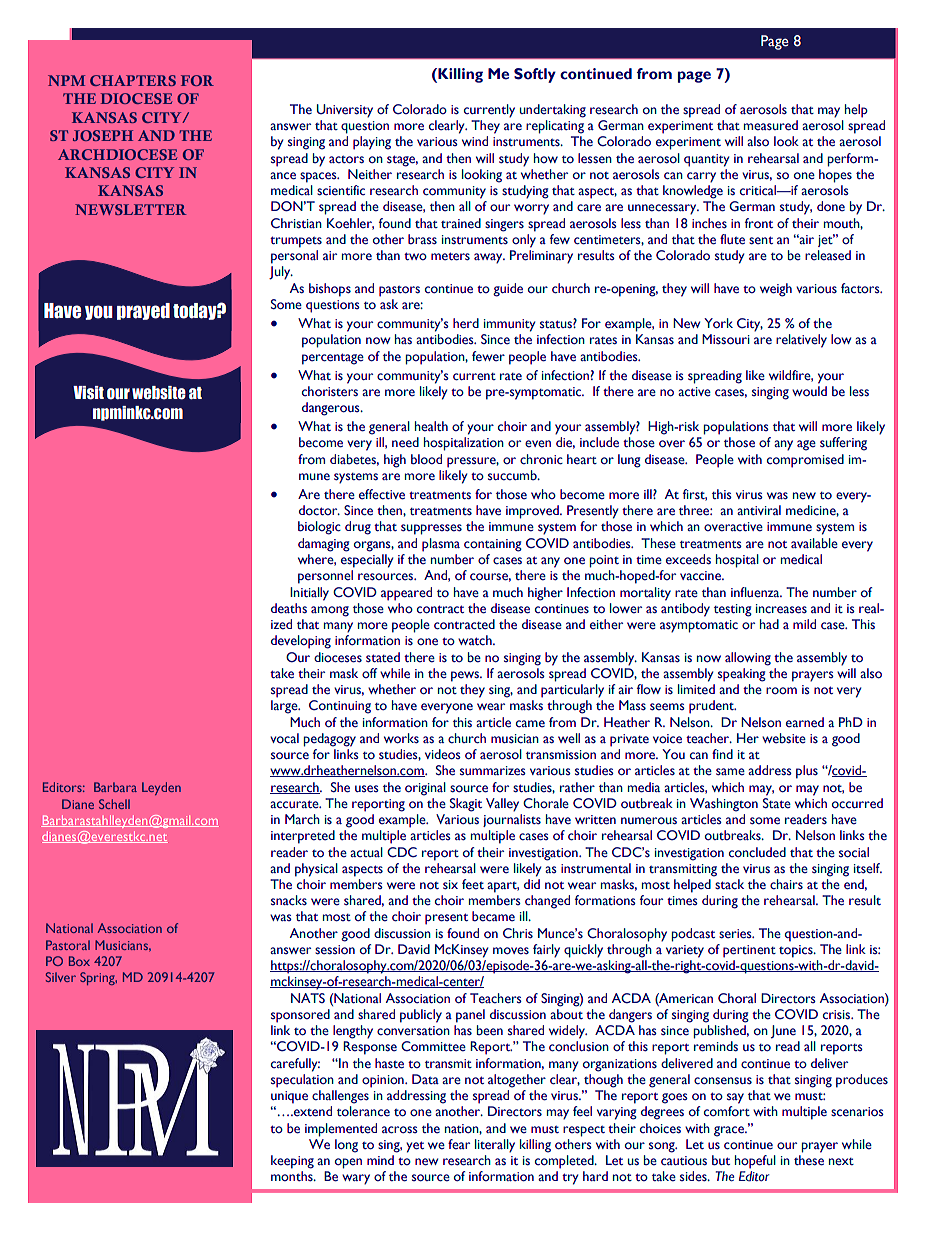 Image resolution: width=952 pixels, height=1233 pixels. Describe the element at coordinates (289, 608) in the document. I see `deaths` at that location.
